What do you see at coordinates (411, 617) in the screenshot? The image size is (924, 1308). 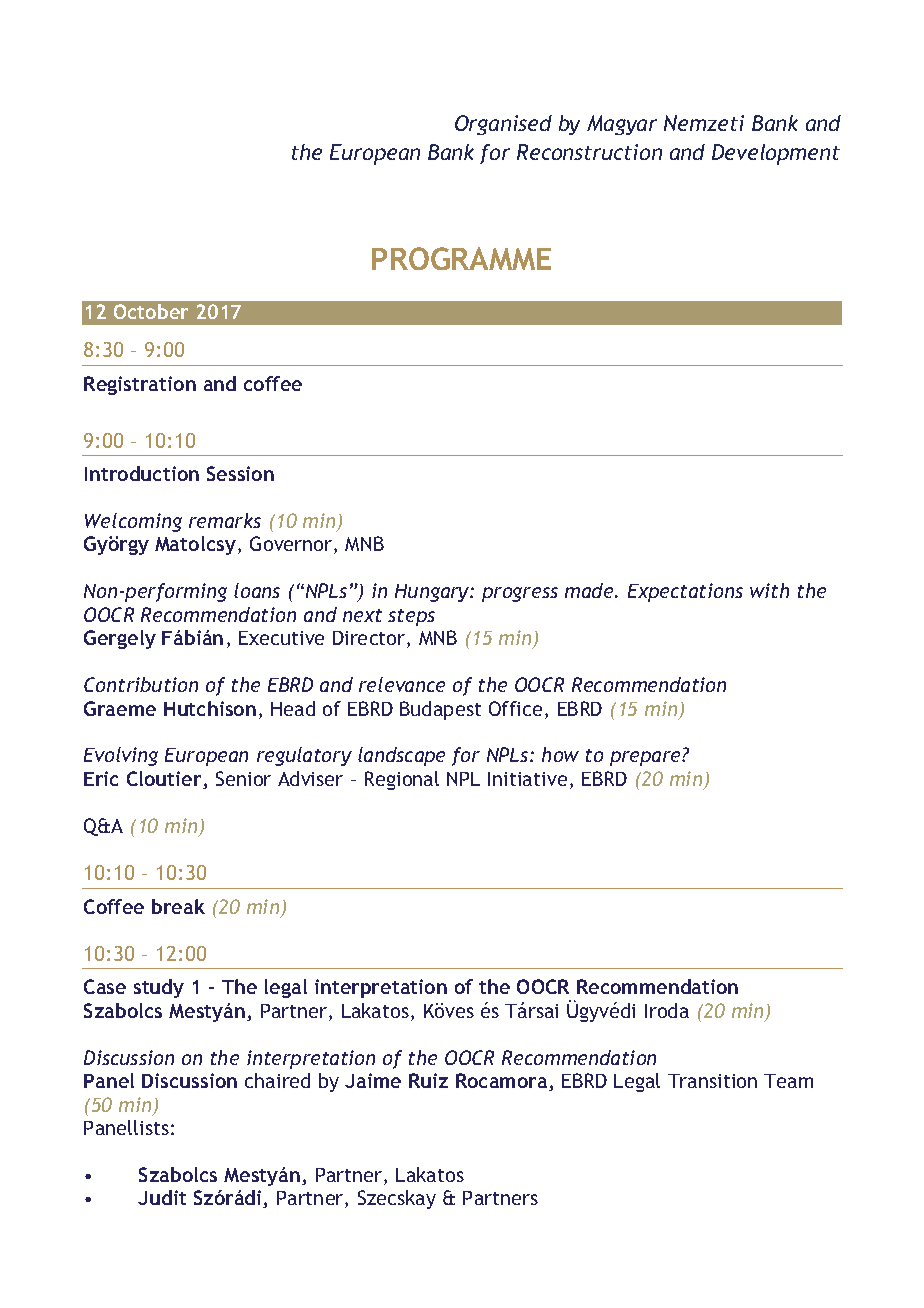 I see `steps` at bounding box center [411, 617].
